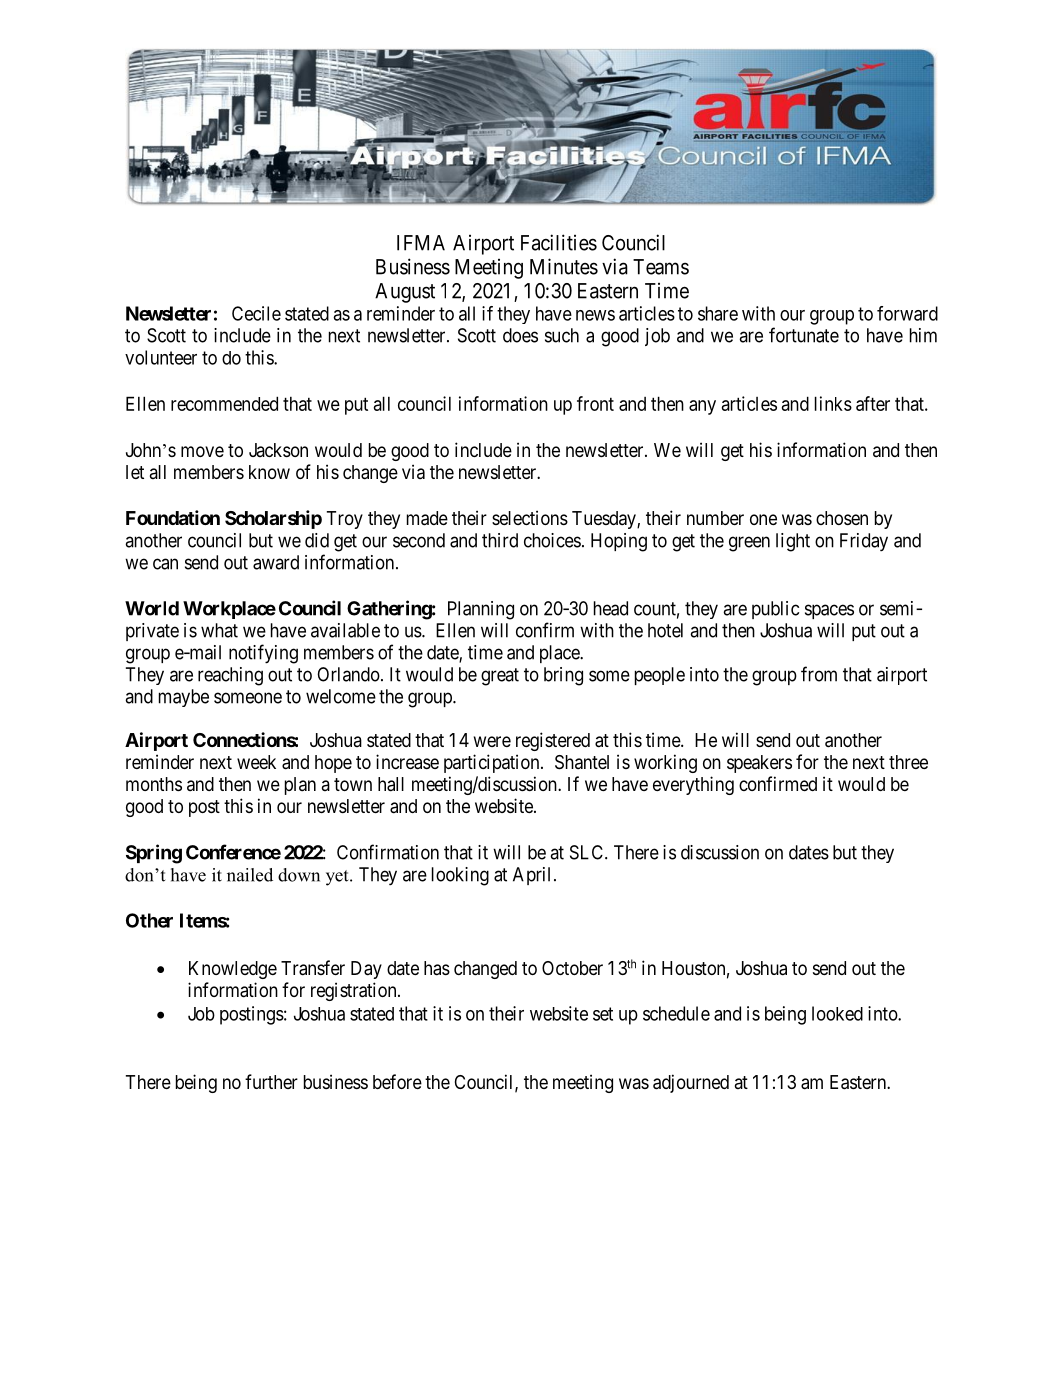 Image resolution: width=1063 pixels, height=1375 pixels. Describe the element at coordinates (842, 518) in the screenshot. I see `chosen` at that location.
